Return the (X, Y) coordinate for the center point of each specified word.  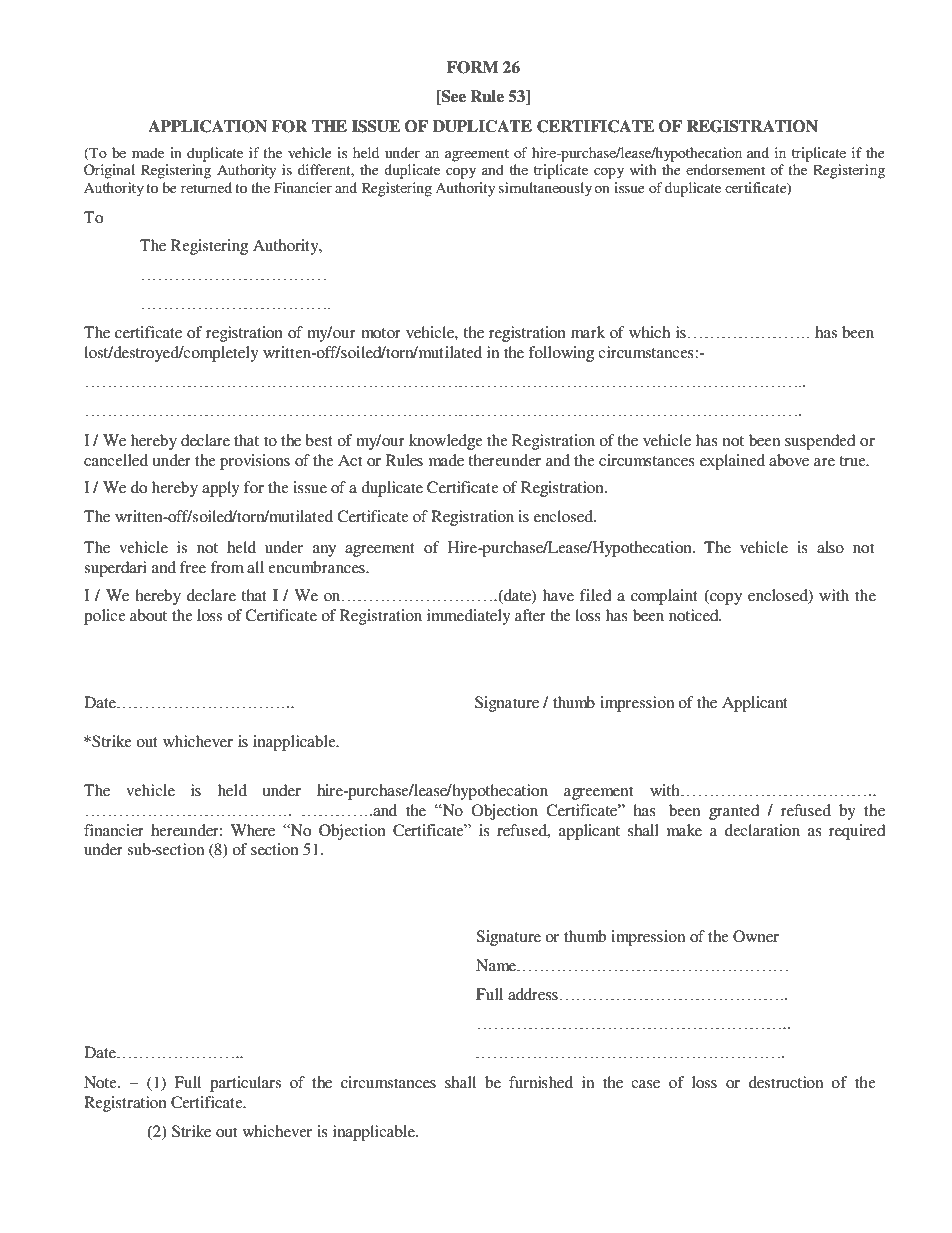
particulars (245, 1084)
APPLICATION (207, 126)
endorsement (725, 169)
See (452, 97)
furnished (541, 1082)
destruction (786, 1082)
